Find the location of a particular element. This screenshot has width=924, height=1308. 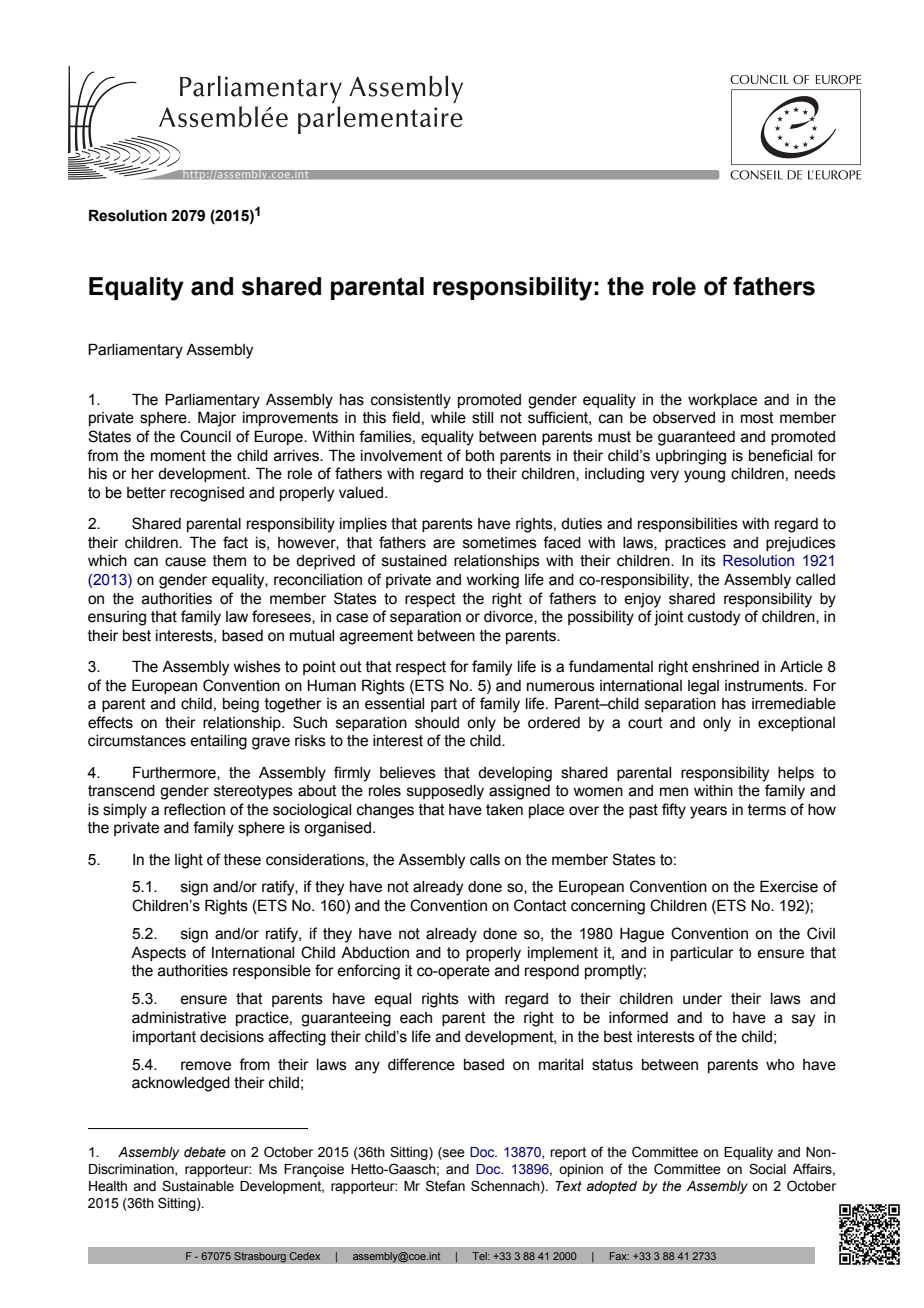

taken is located at coordinates (504, 810).
